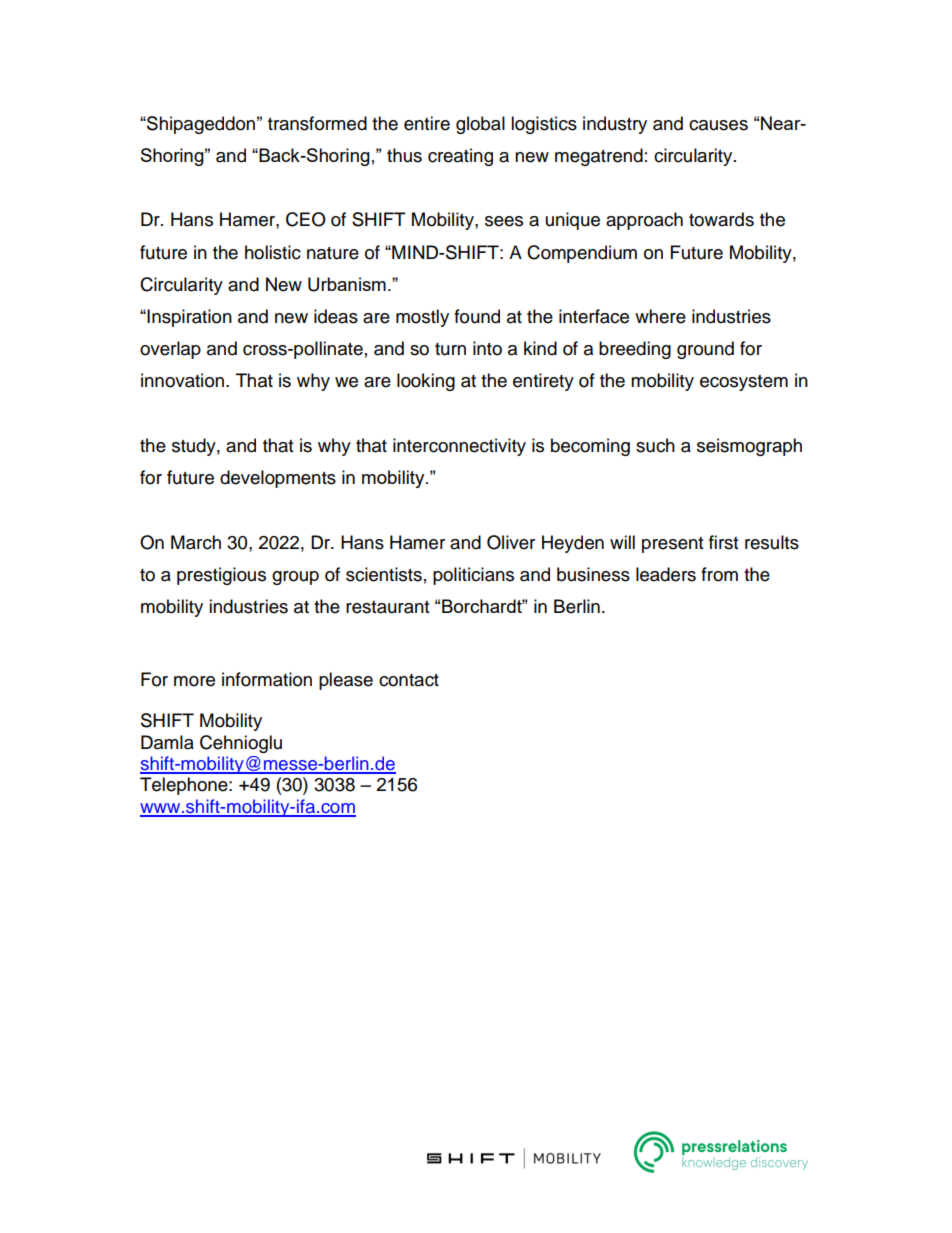 Image resolution: width=952 pixels, height=1233 pixels. What do you see at coordinates (477, 316) in the document?
I see `found` at bounding box center [477, 316].
